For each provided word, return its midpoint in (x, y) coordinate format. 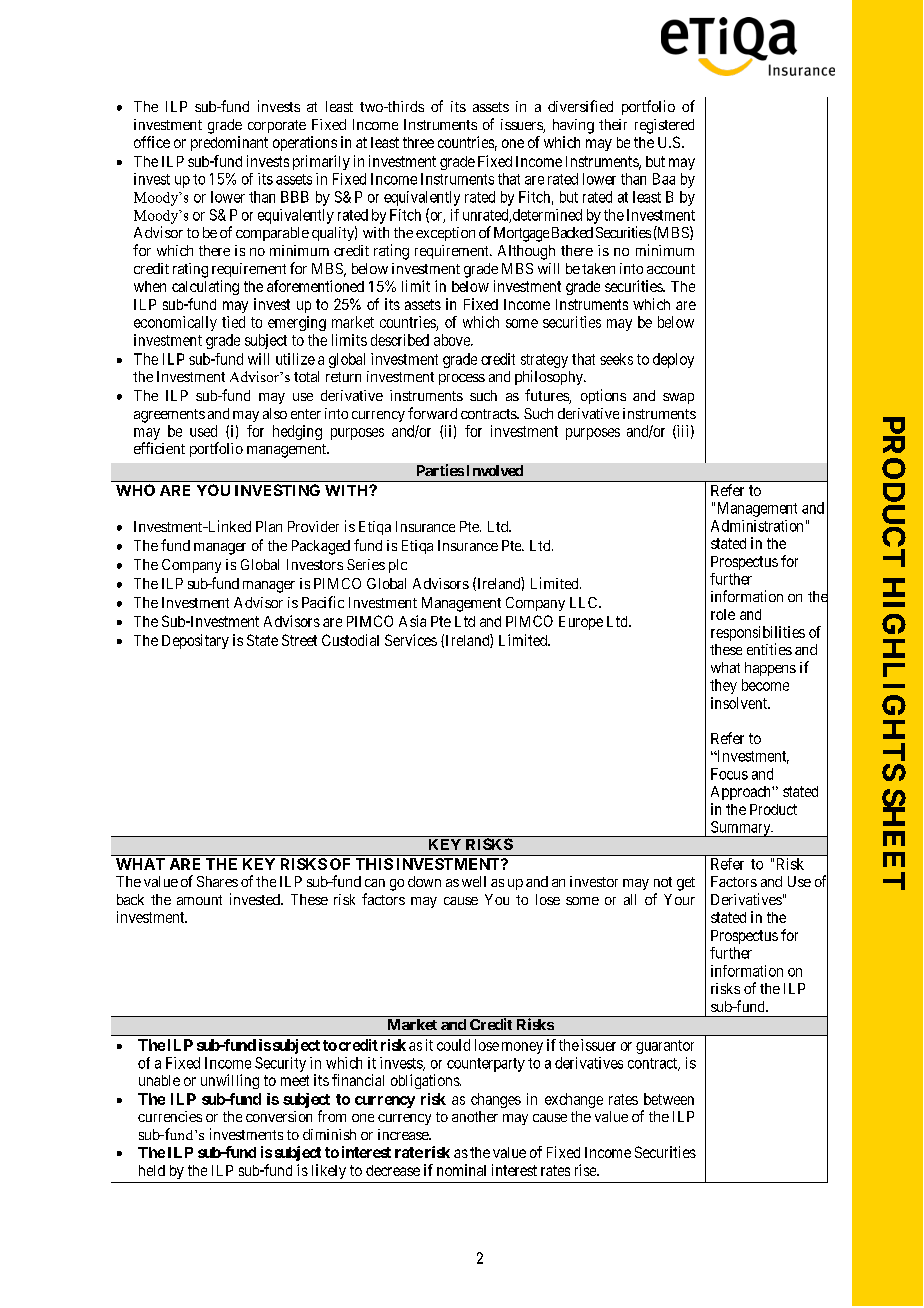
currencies (170, 1116)
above (453, 340)
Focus (729, 774)
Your (679, 899)
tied (233, 322)
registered (664, 126)
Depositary (195, 641)
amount (199, 900)
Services (411, 640)
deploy (673, 360)
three (418, 142)
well (474, 881)
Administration (757, 526)
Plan (269, 526)
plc (398, 566)
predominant (229, 143)
